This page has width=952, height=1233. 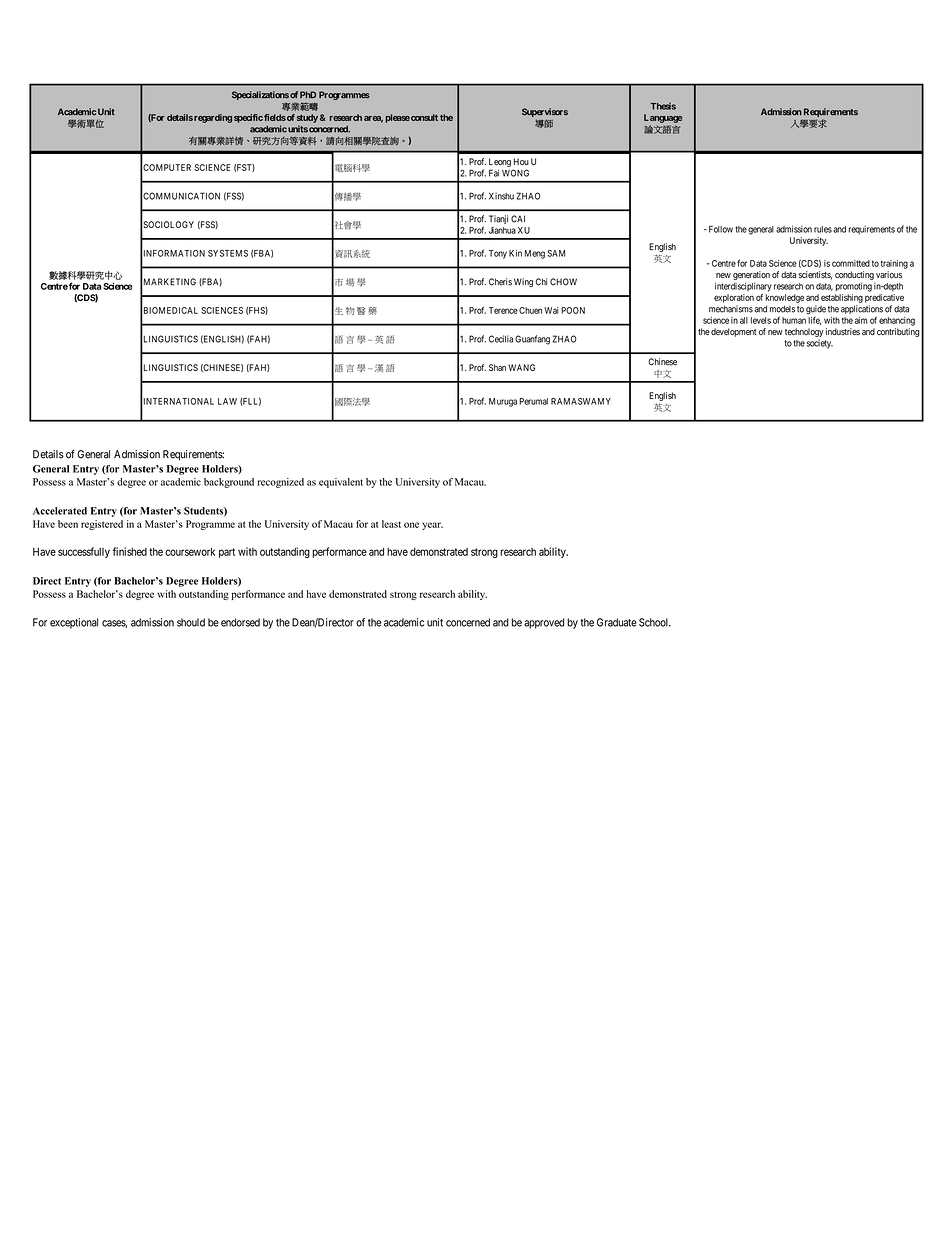 What do you see at coordinates (341, 483) in the page?
I see `equivalent` at bounding box center [341, 483].
